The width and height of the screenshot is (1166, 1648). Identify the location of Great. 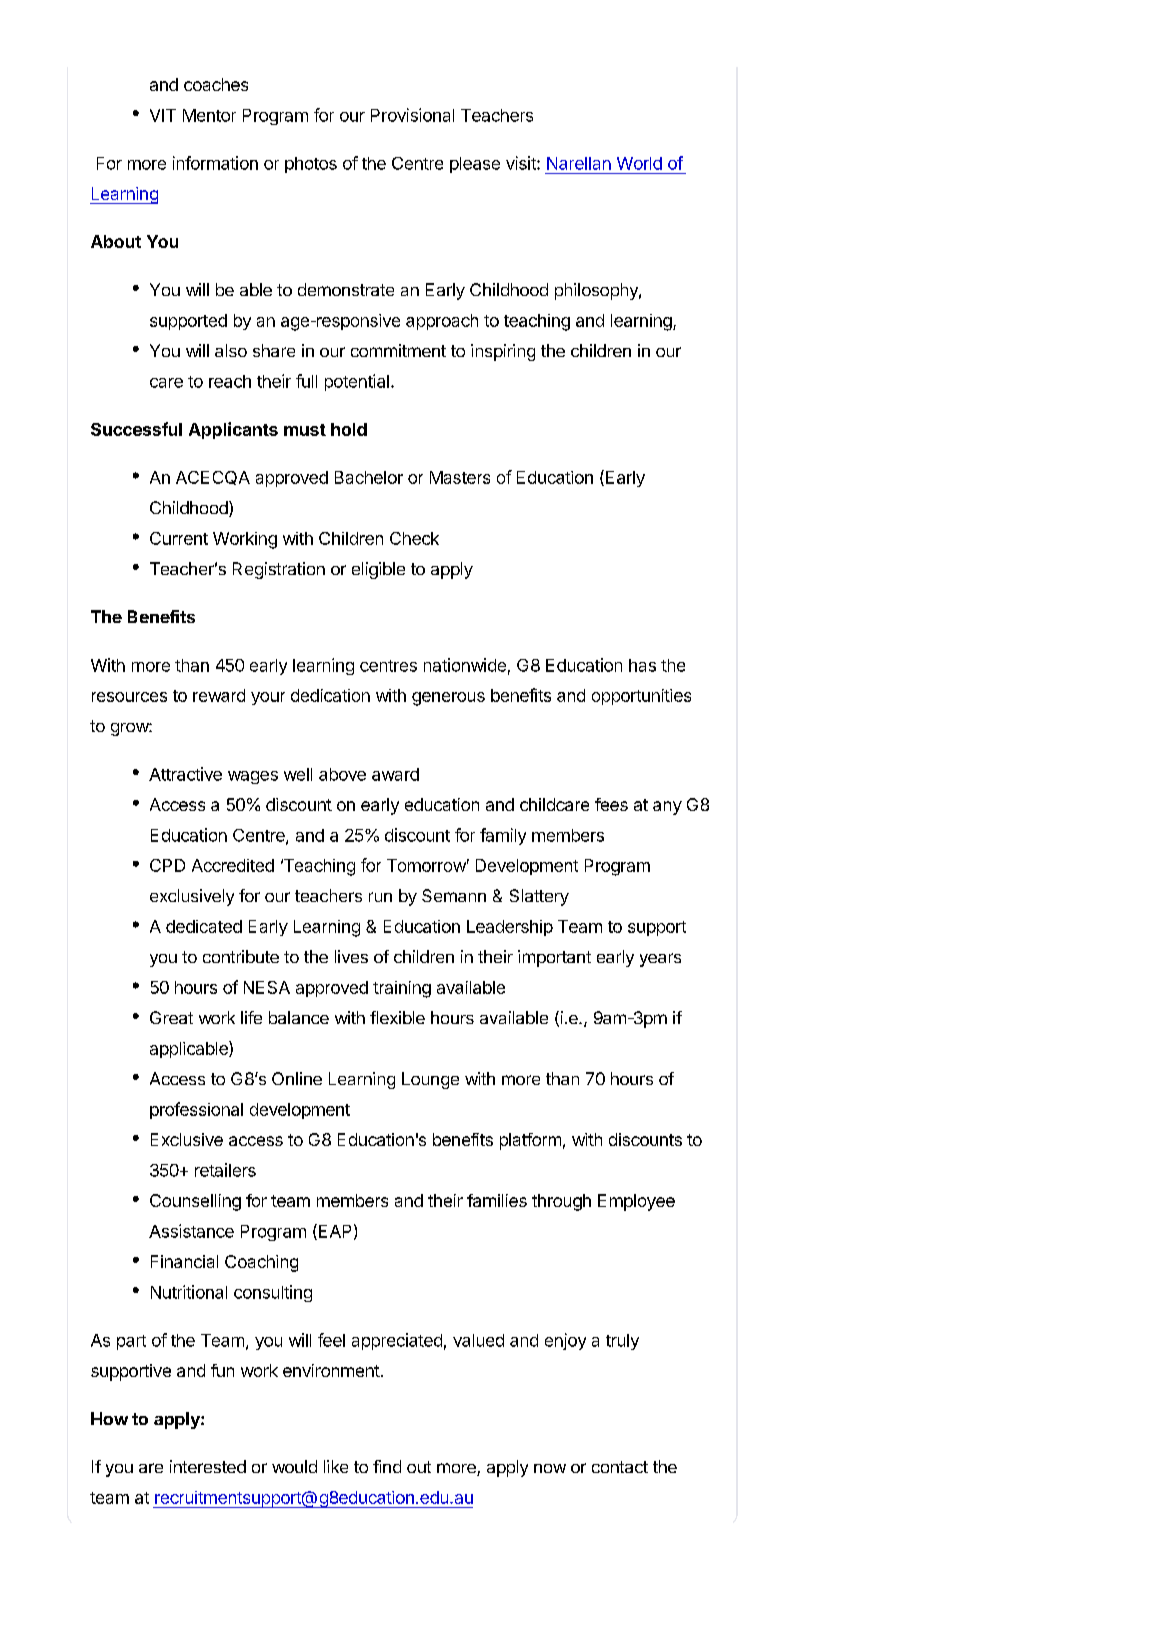
(171, 1017).
